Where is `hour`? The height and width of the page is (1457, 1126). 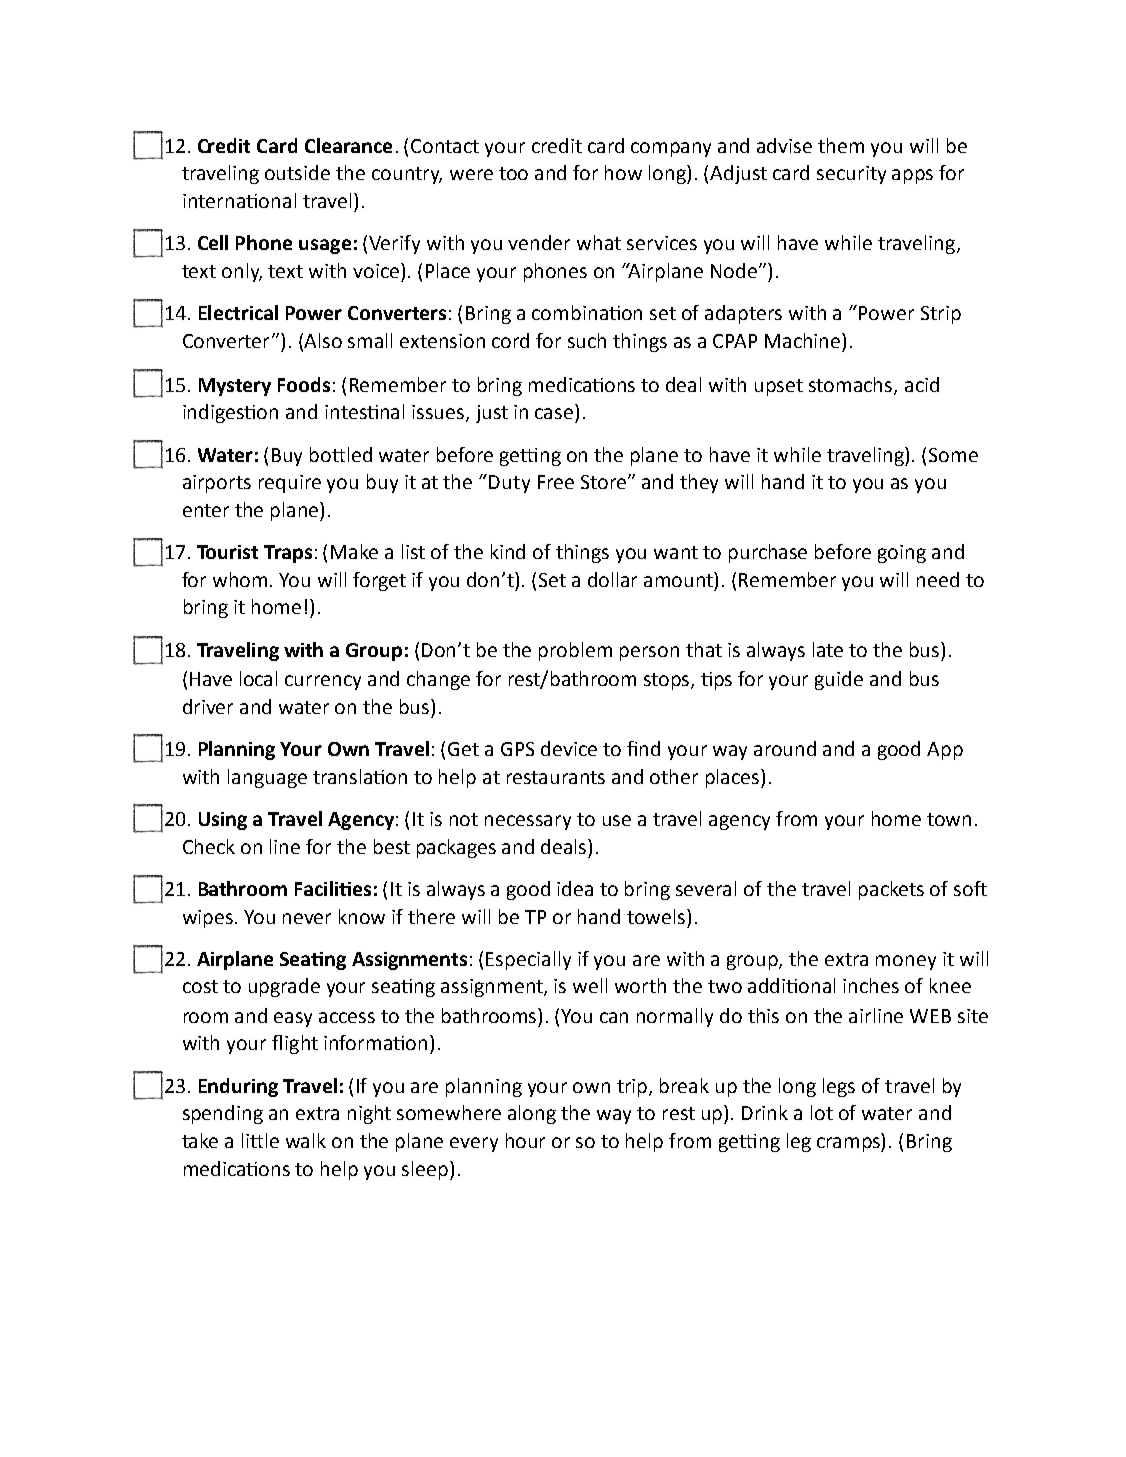
hour is located at coordinates (525, 1140).
